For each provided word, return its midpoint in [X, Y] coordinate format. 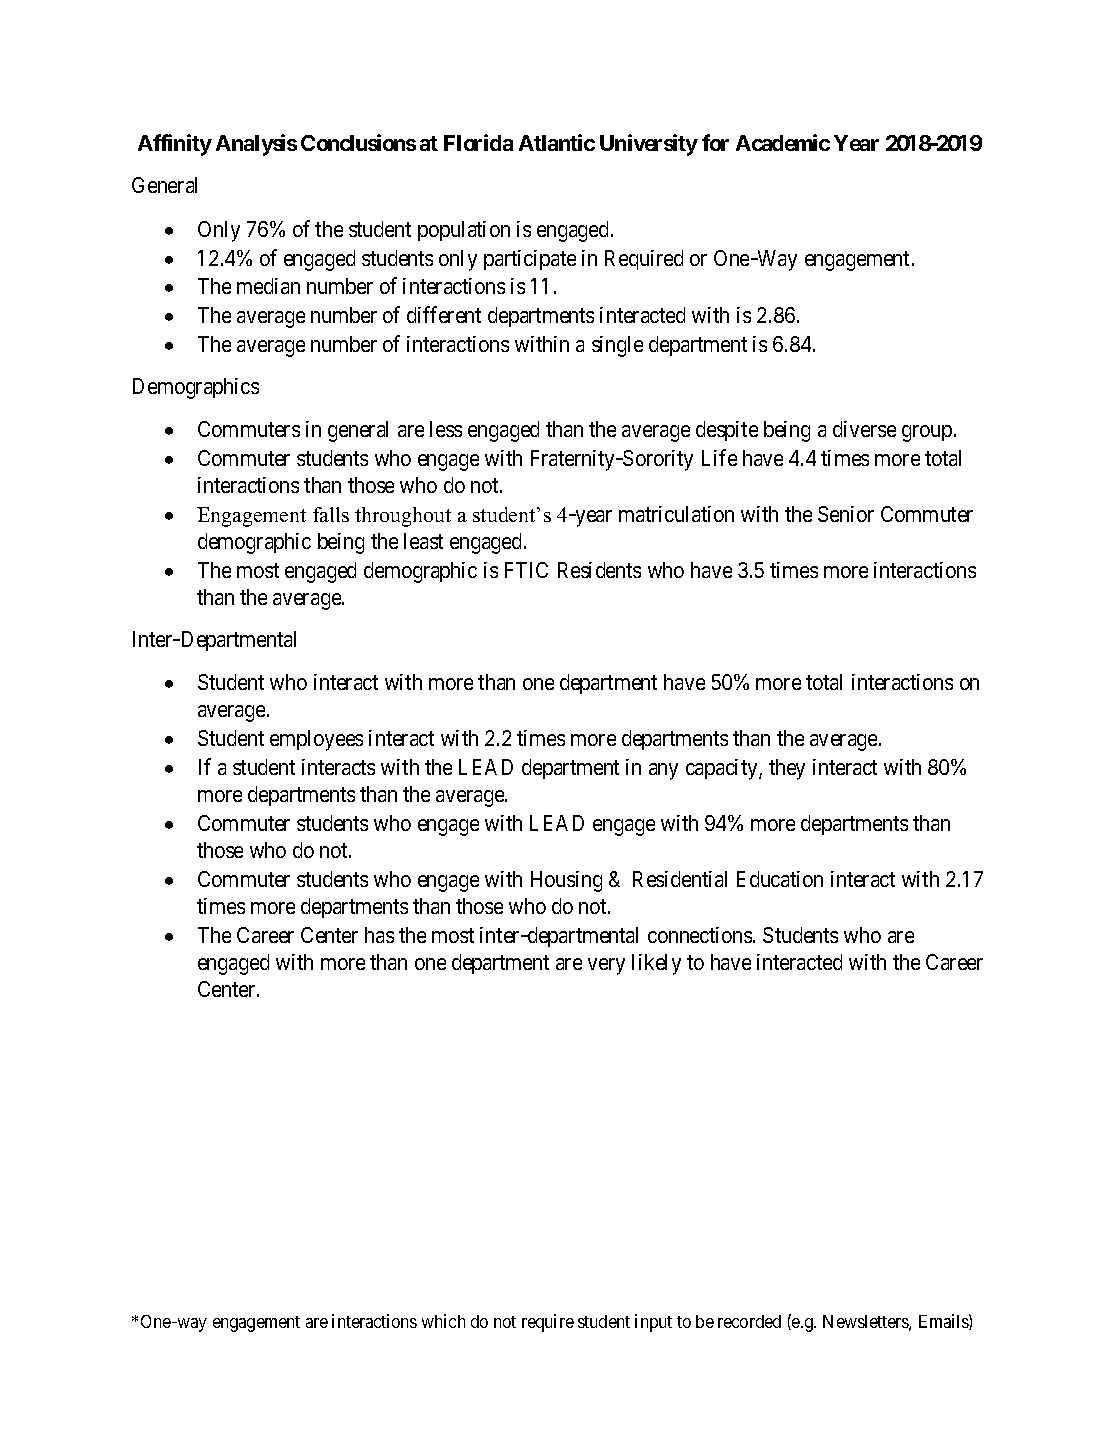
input [653, 1323]
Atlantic [557, 142]
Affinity [175, 145]
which [443, 1321]
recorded [749, 1321]
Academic [783, 142]
